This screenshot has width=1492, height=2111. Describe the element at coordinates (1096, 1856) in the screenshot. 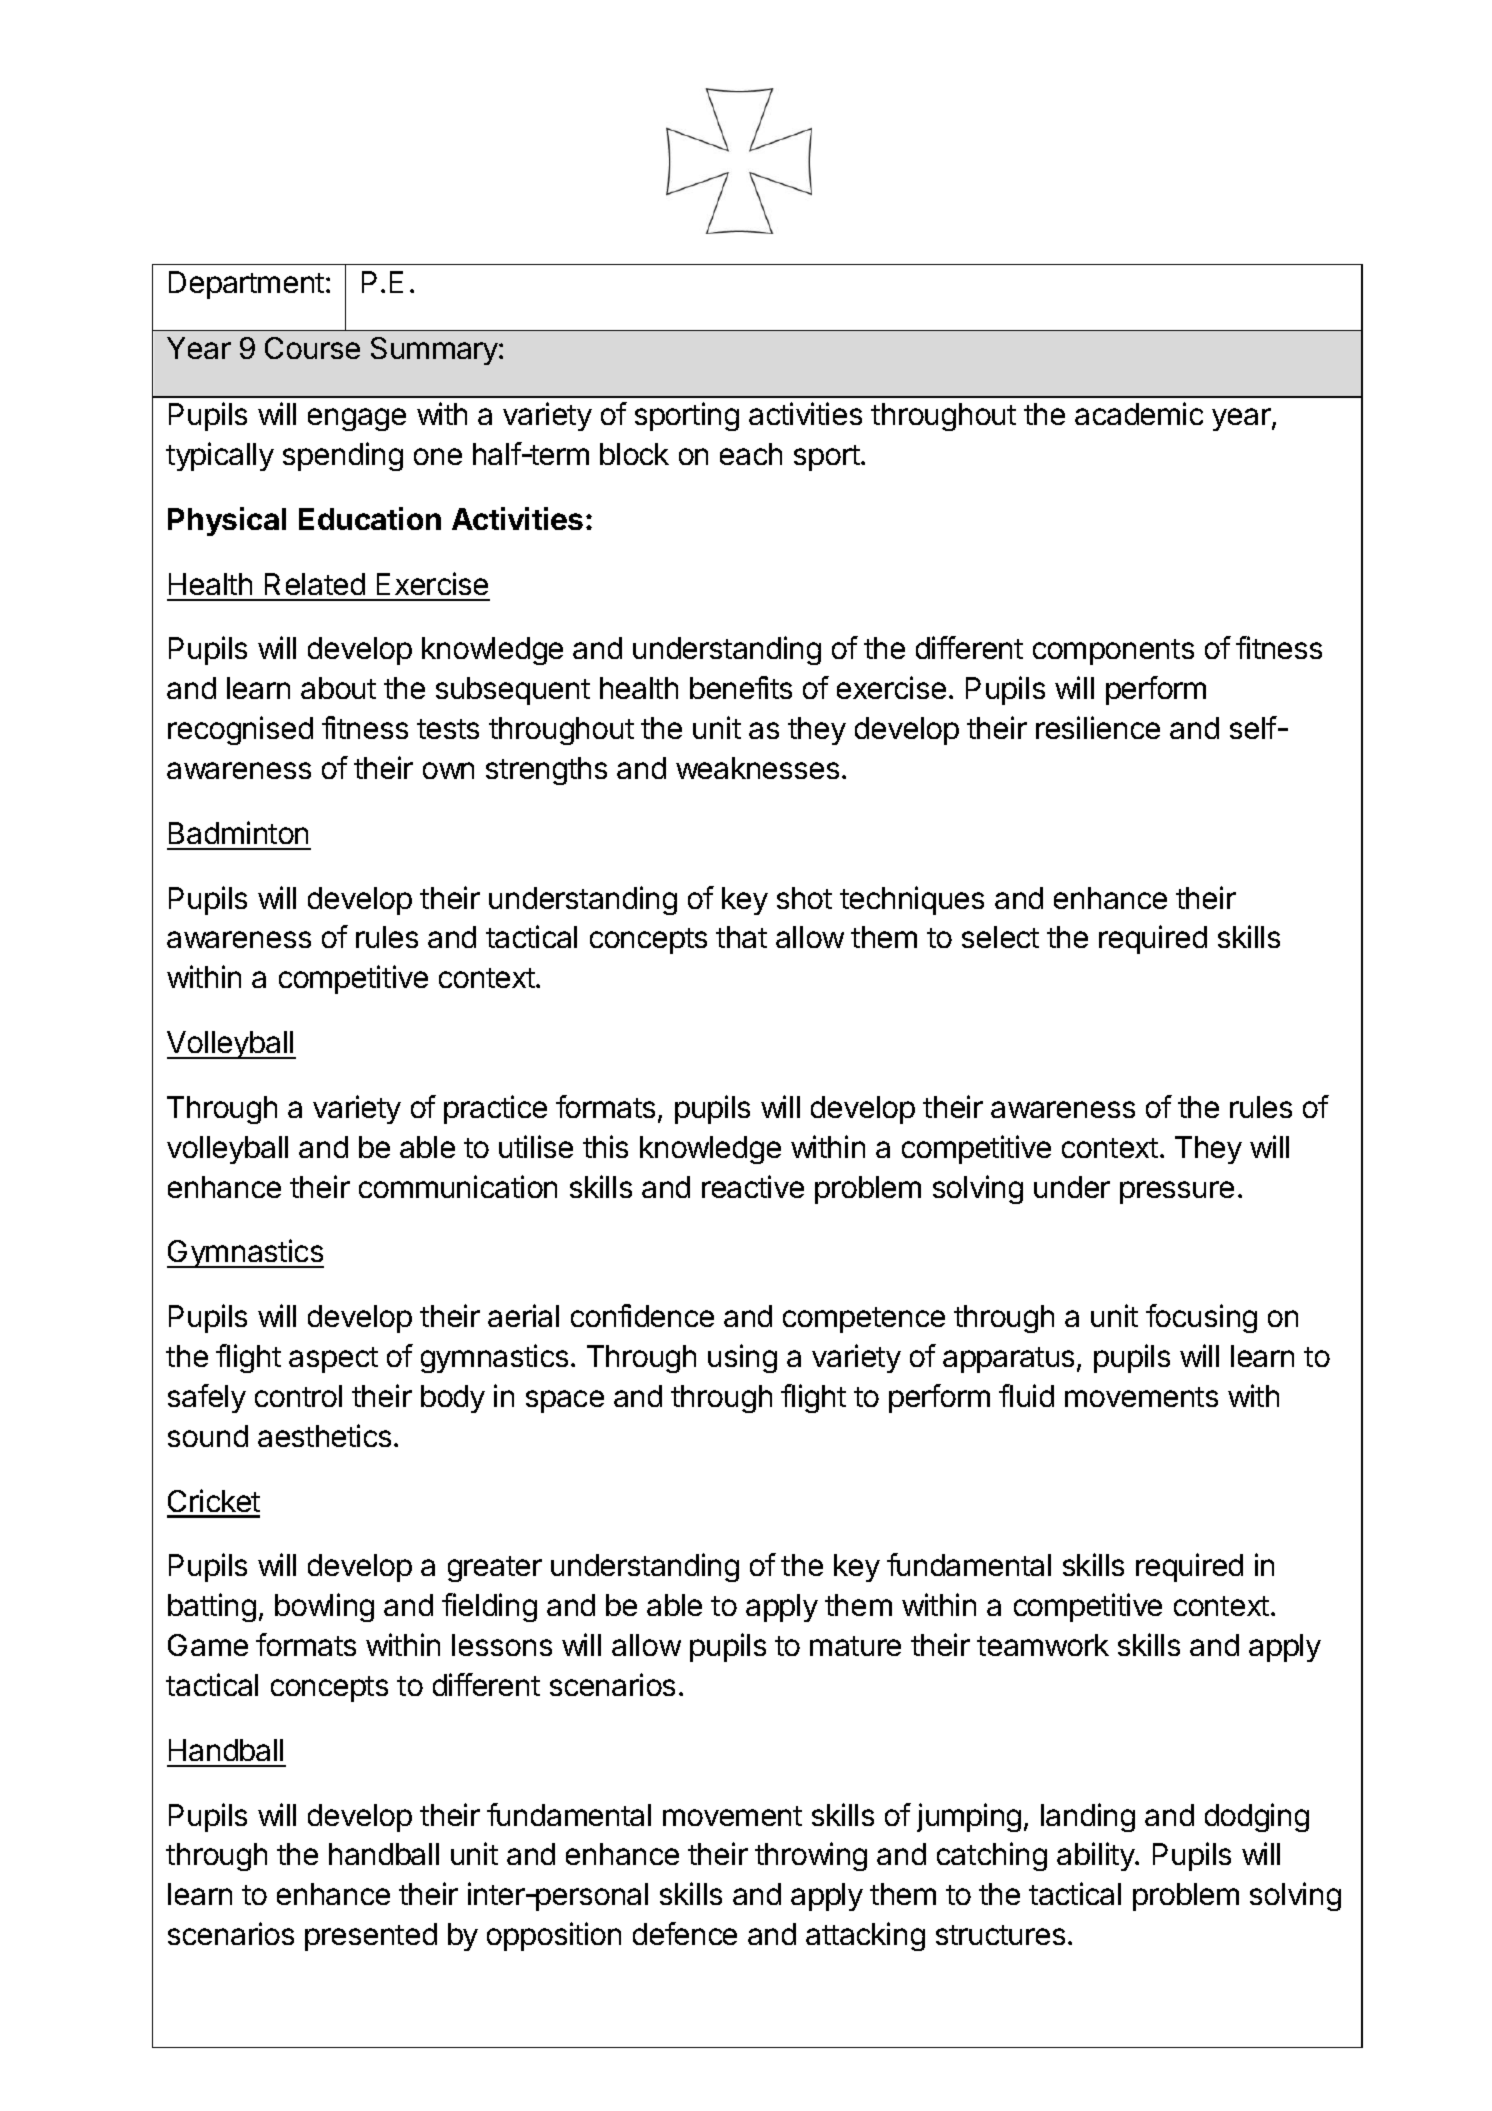

I see `ability` at that location.
